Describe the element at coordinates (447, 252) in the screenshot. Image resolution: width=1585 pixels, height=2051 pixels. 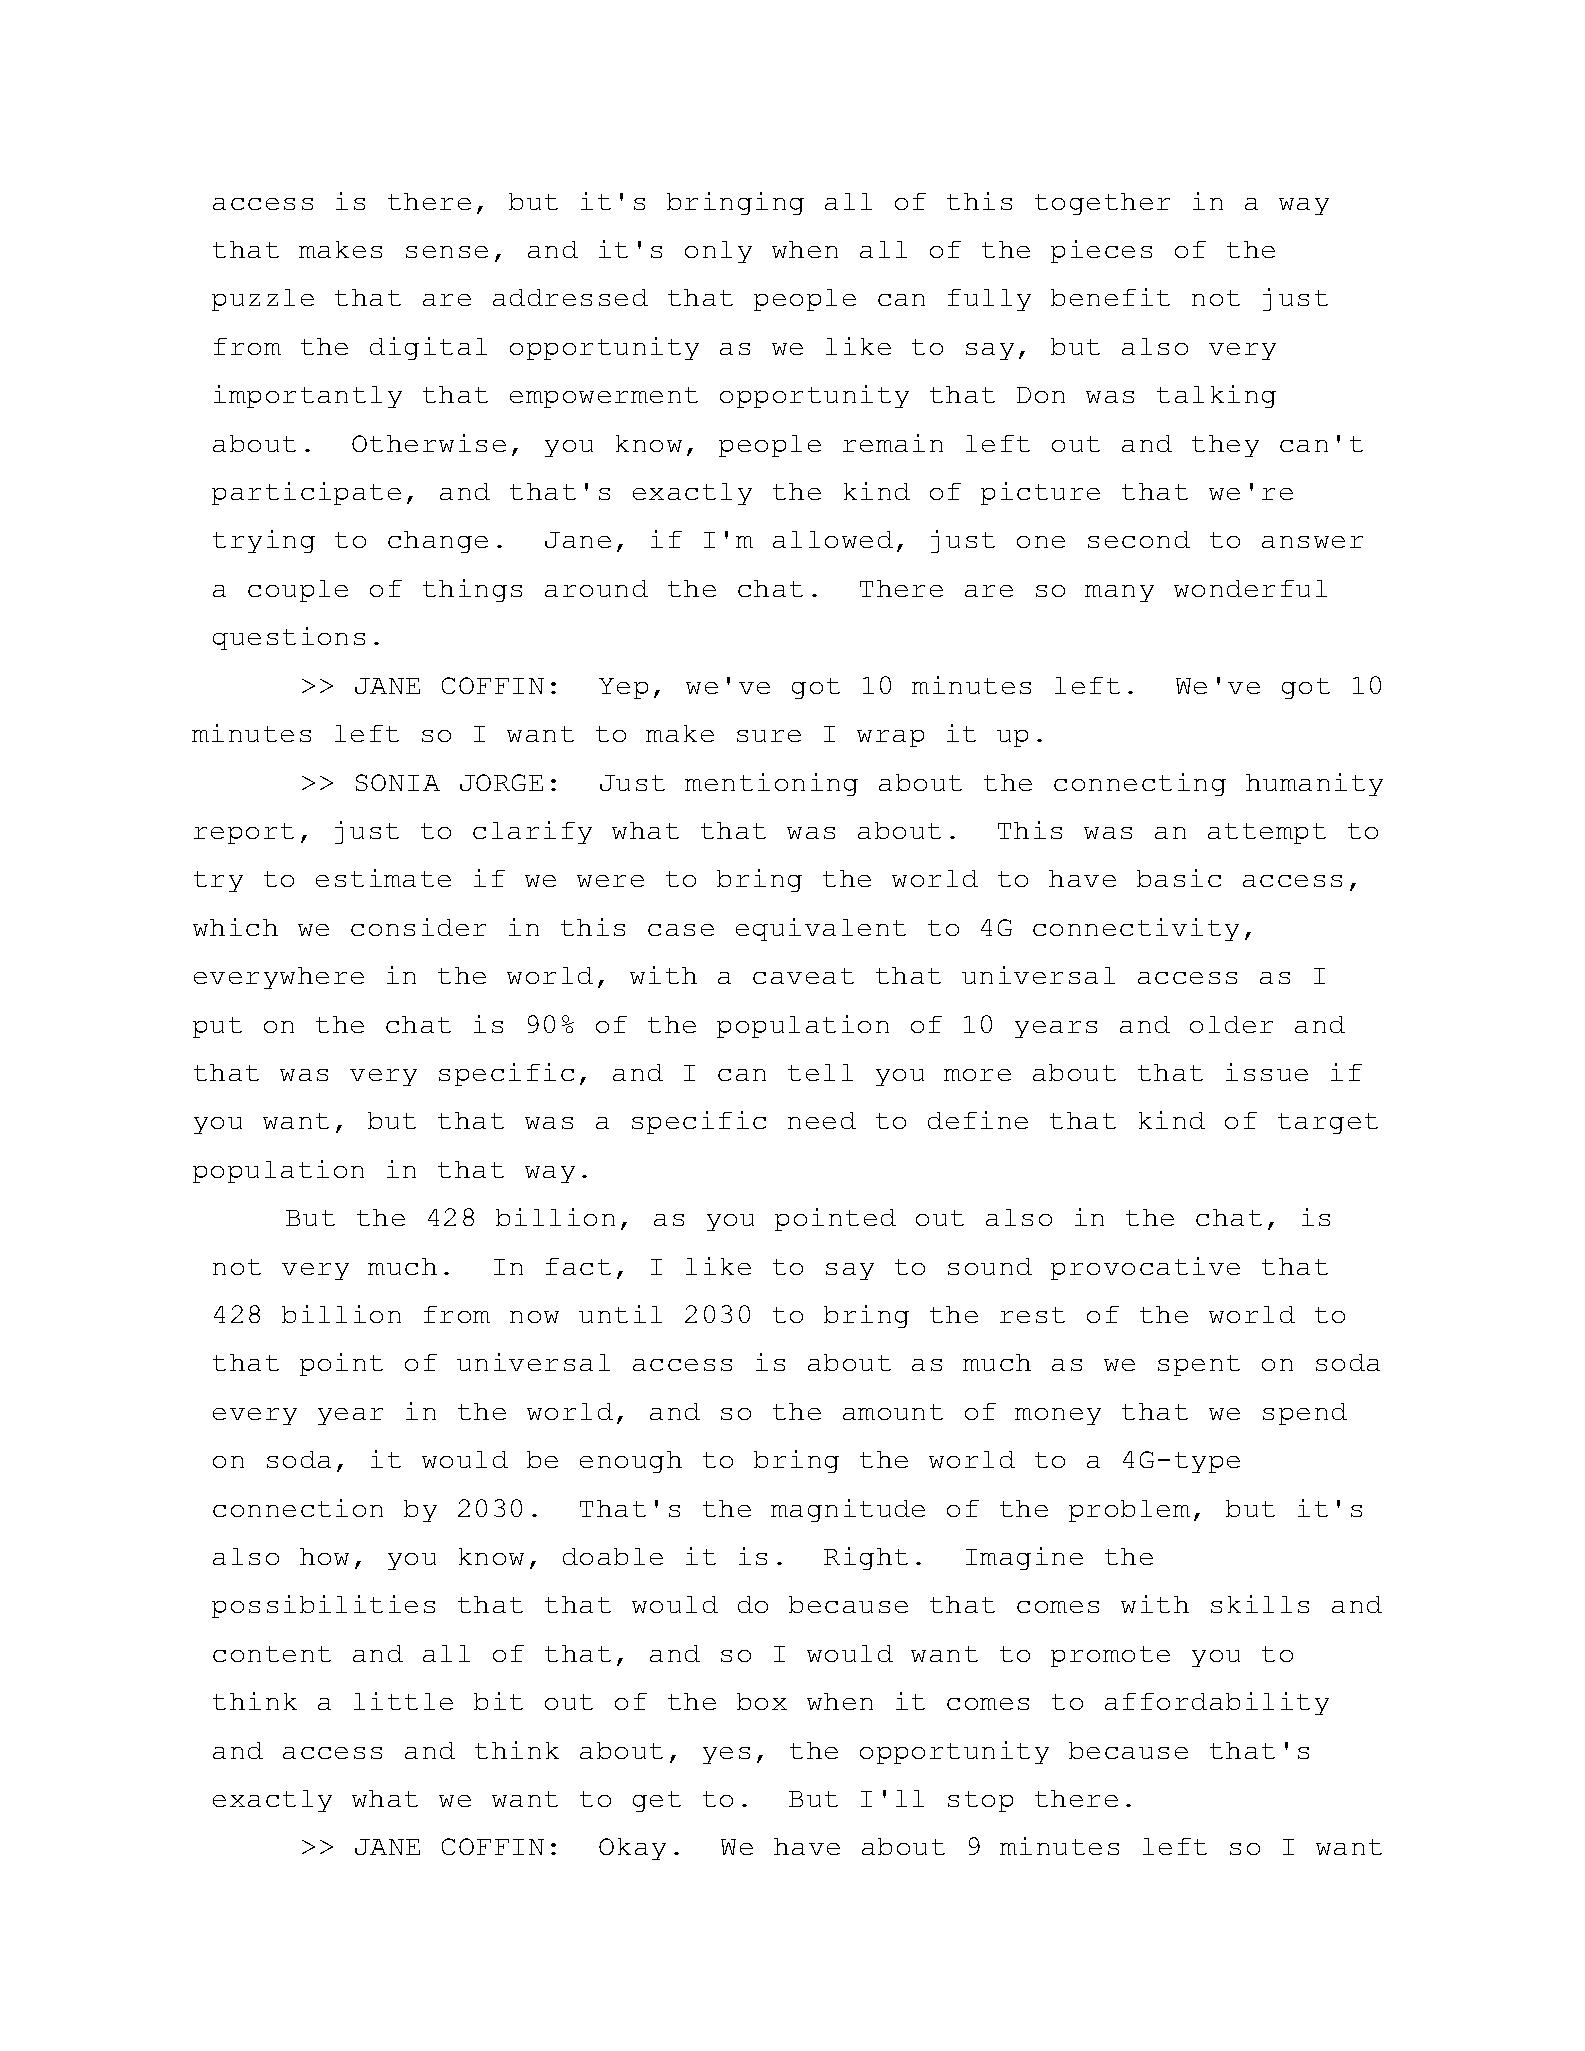
I see `sense` at that location.
